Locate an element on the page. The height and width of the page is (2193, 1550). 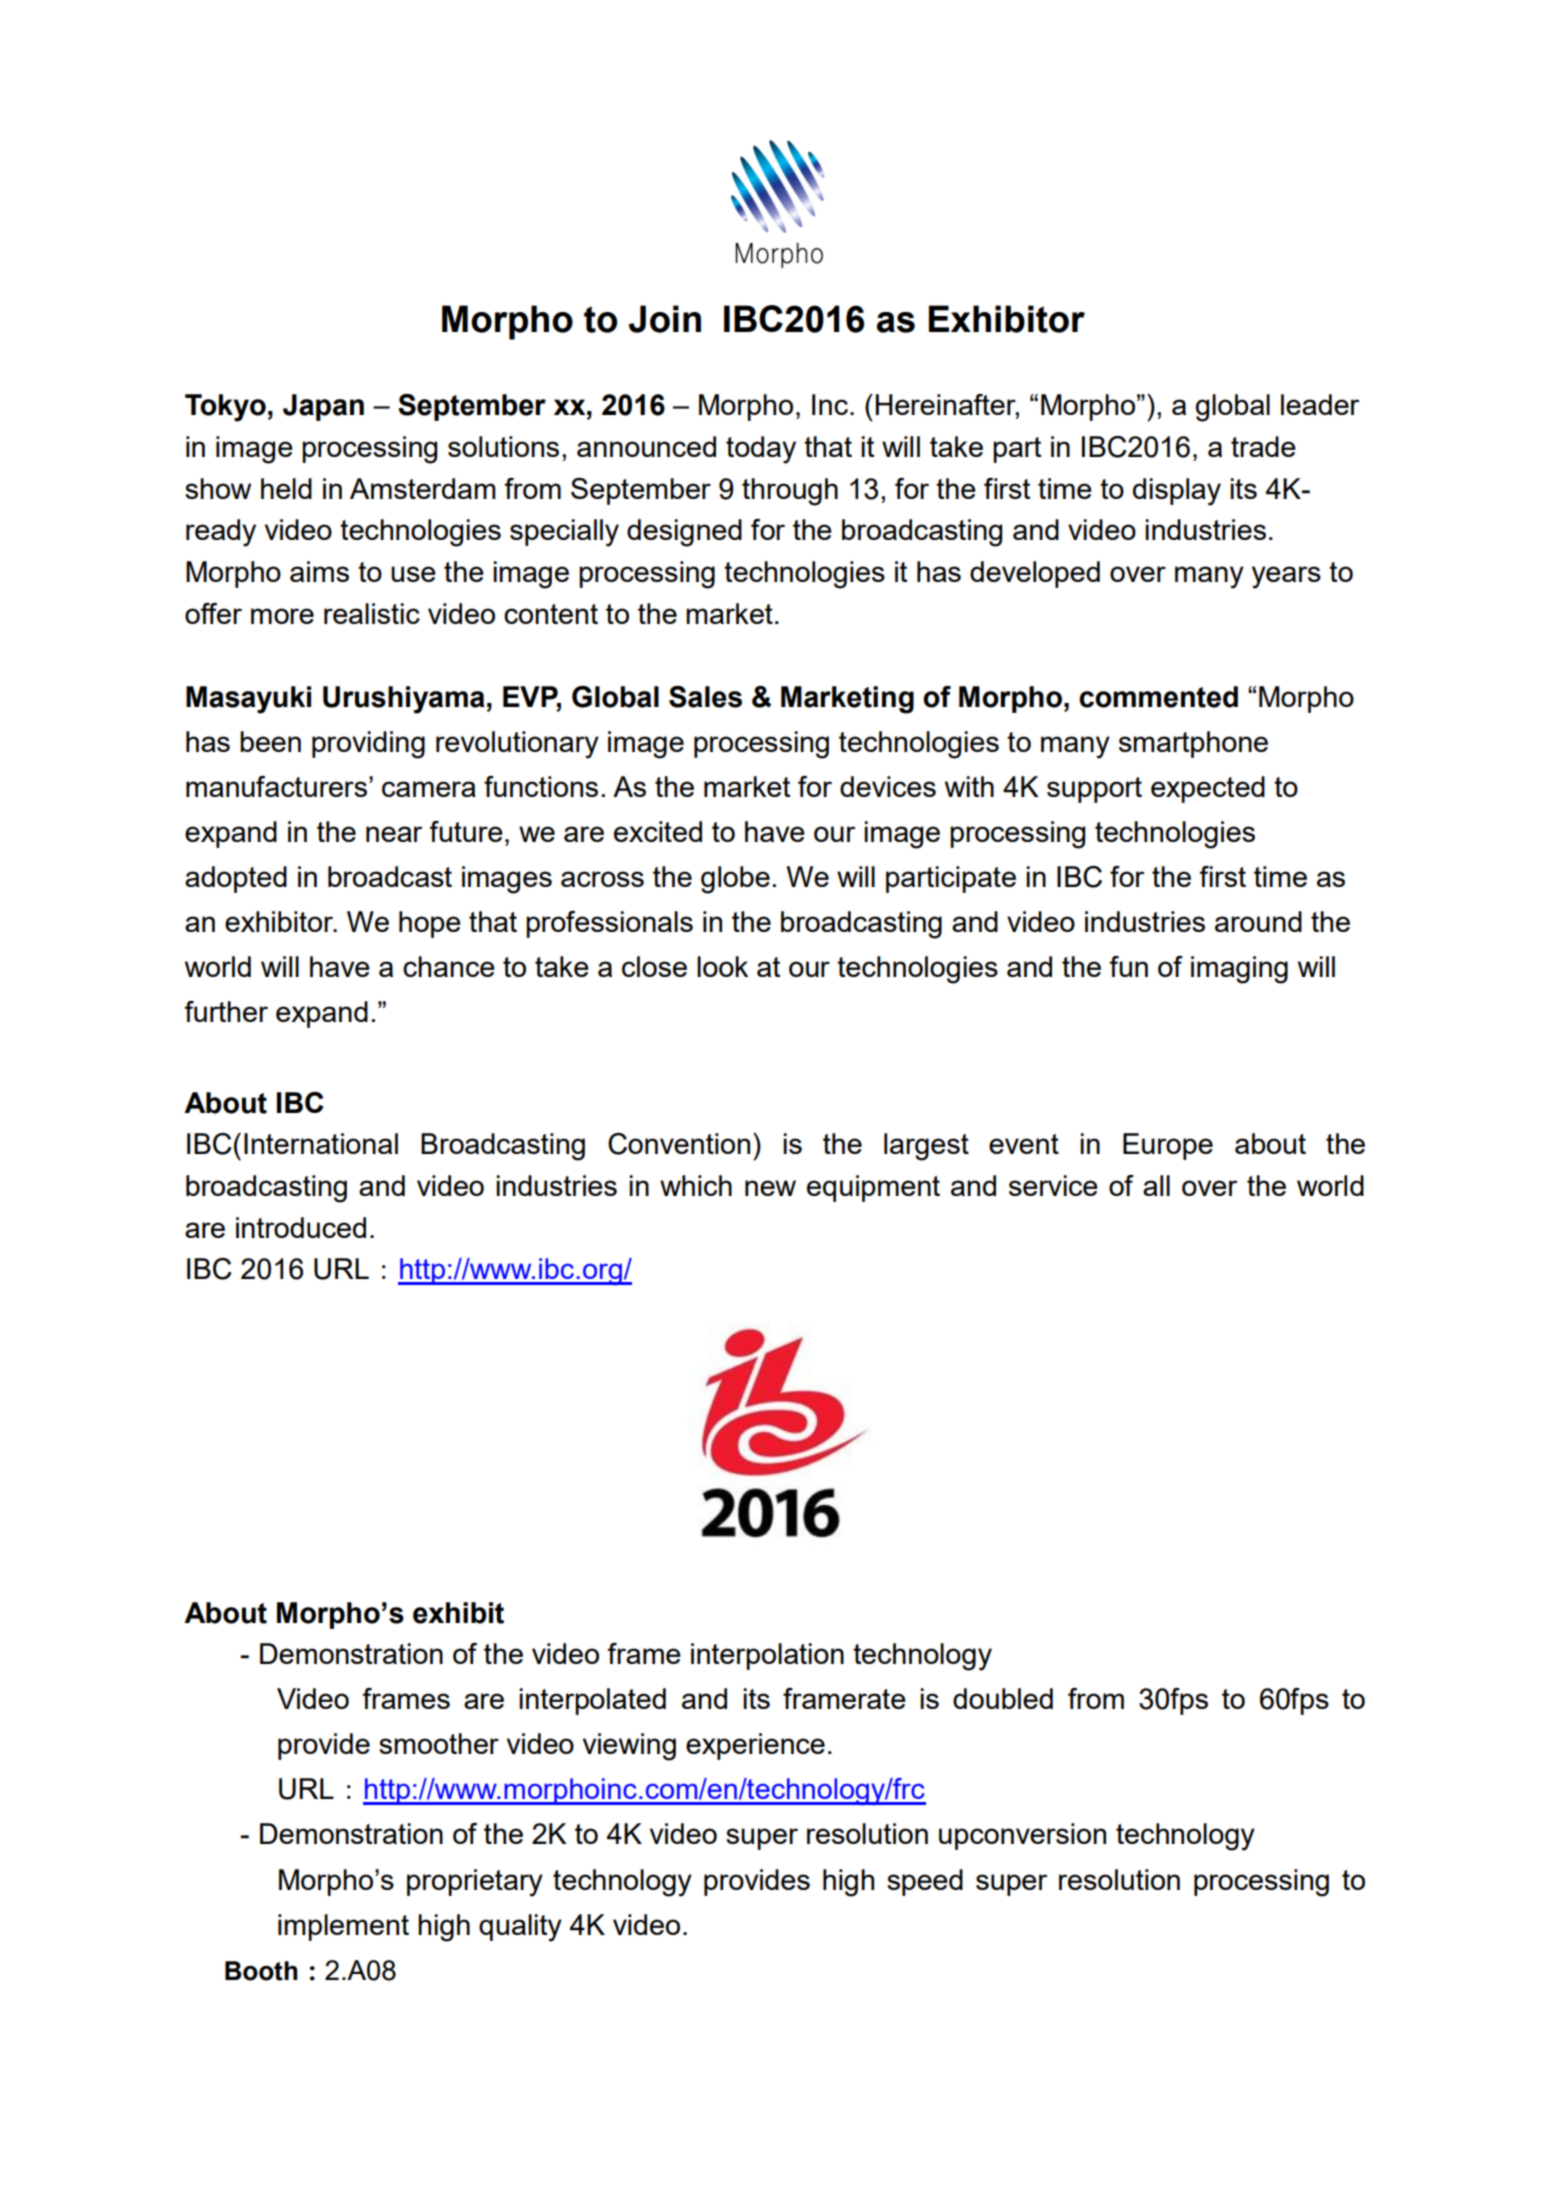
upconversion is located at coordinates (1022, 1836).
